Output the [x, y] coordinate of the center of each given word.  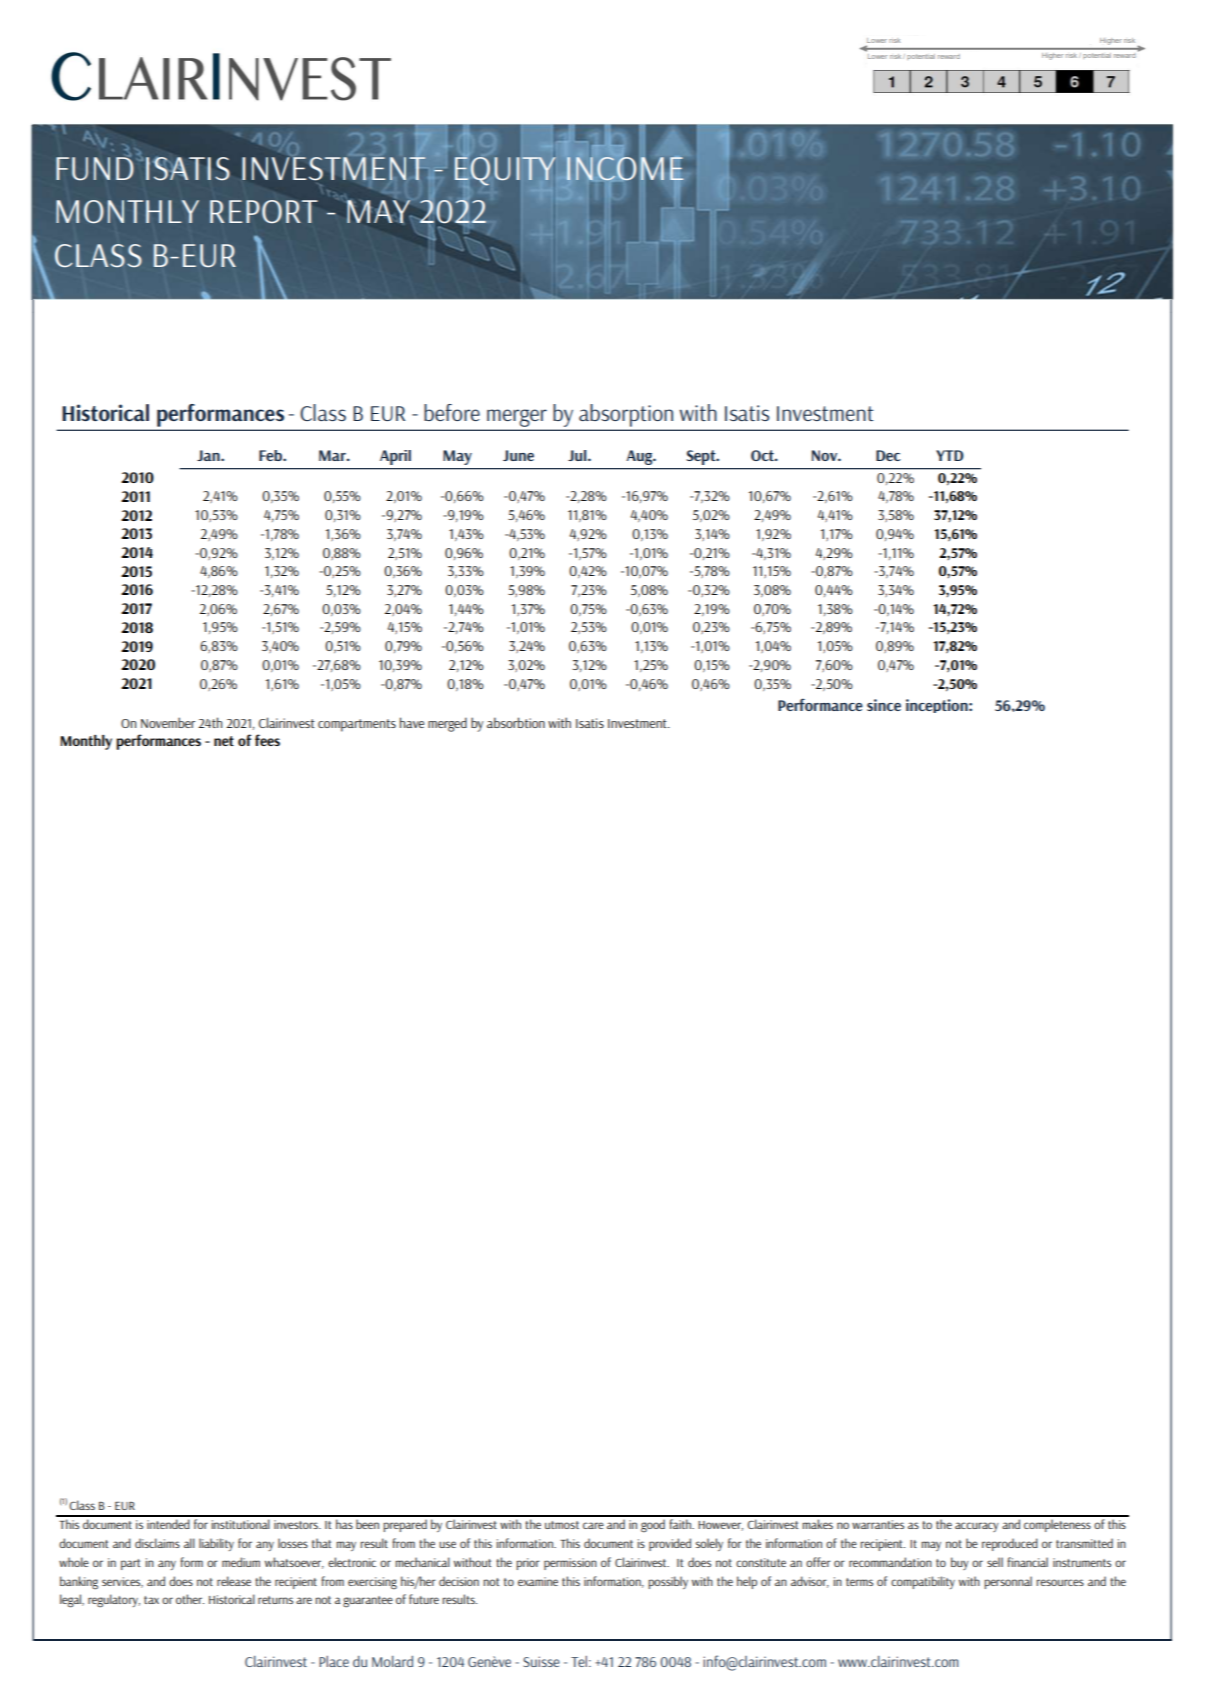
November [168, 722]
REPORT [263, 211]
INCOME [625, 168]
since [884, 705]
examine [538, 1581]
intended [168, 1524]
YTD [950, 455]
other [190, 1599]
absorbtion [516, 722]
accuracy [977, 1527]
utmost [562, 1525]
